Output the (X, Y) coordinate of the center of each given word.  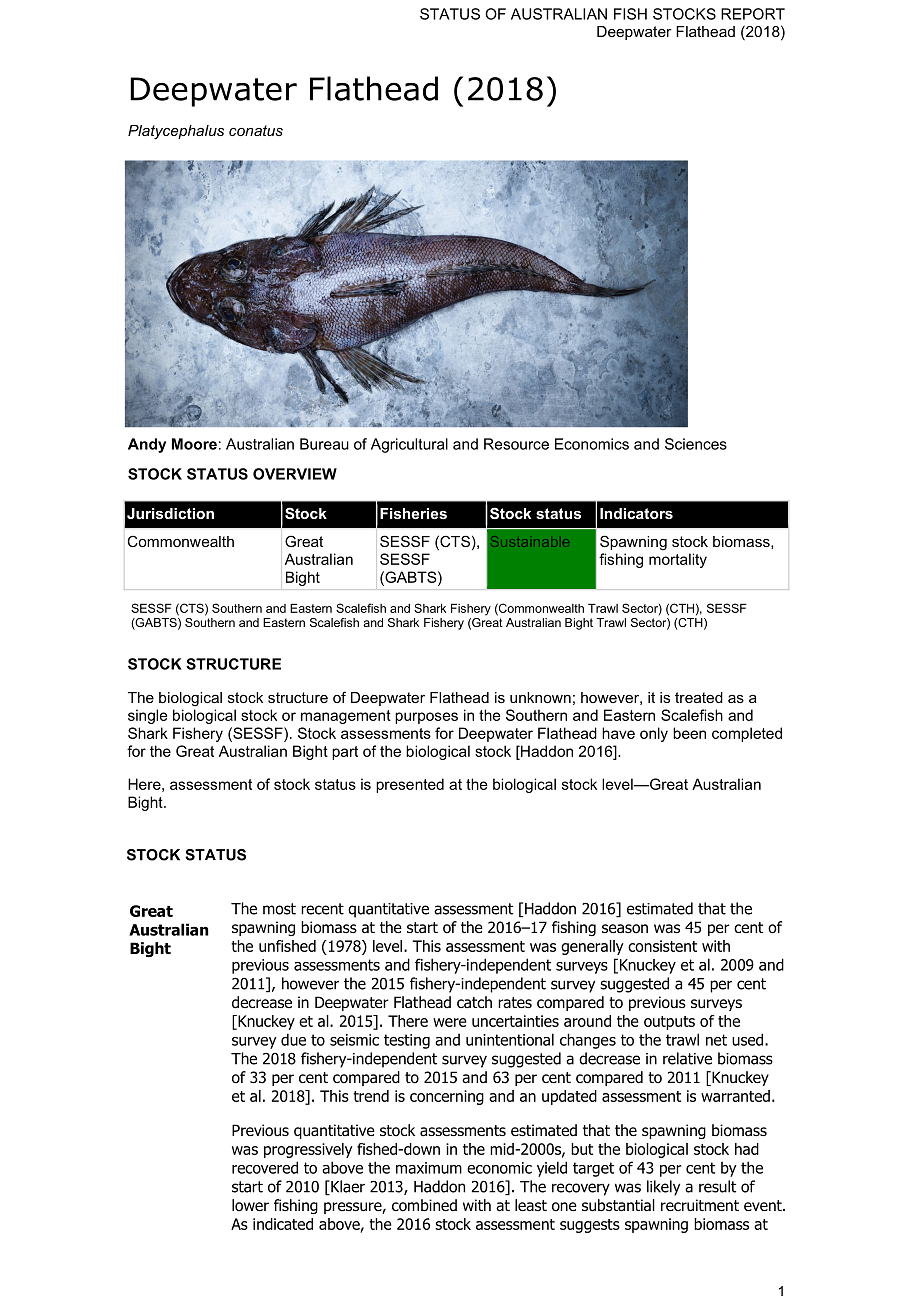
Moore (194, 444)
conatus (256, 130)
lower (250, 1205)
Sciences (696, 444)
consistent (662, 946)
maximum (429, 1168)
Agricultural (409, 445)
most (279, 909)
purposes (426, 718)
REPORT (753, 14)
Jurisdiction (170, 513)
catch (474, 1002)
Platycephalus (176, 132)
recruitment (700, 1205)
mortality (678, 560)
